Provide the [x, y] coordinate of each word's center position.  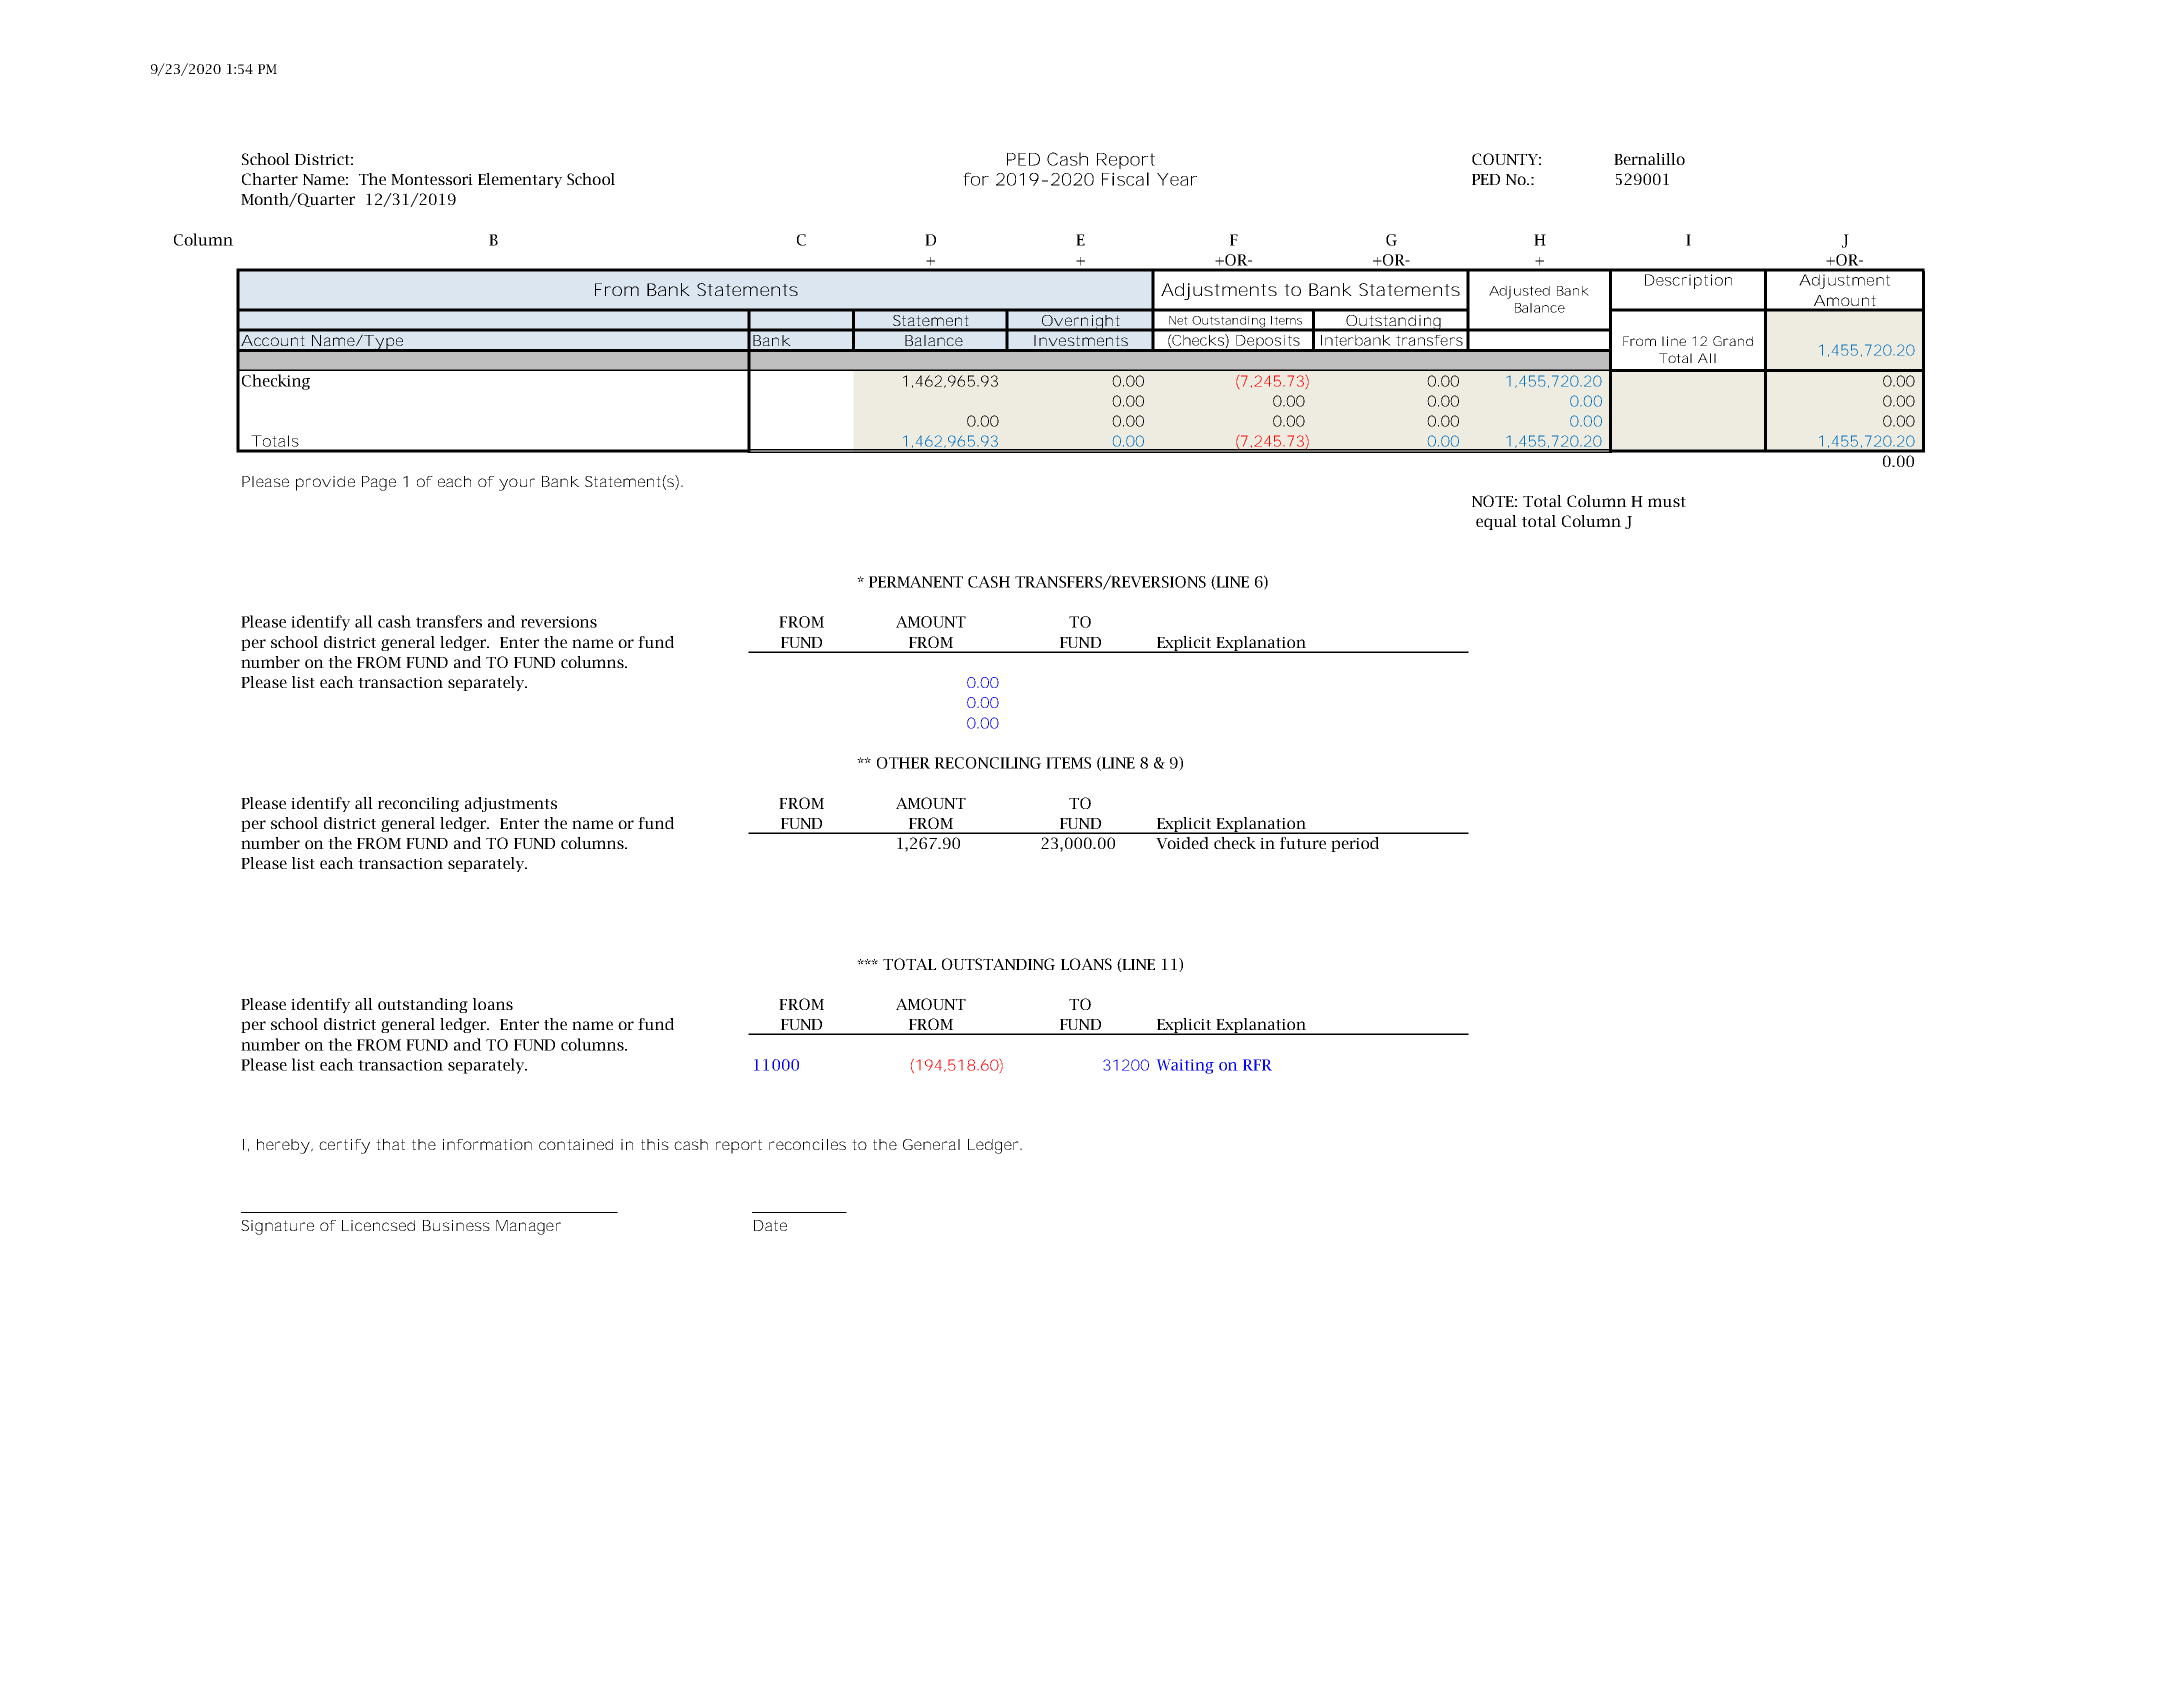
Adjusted [1519, 292]
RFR [1257, 1065]
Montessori [432, 179]
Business [456, 1225]
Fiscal [1125, 179]
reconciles [807, 1144]
